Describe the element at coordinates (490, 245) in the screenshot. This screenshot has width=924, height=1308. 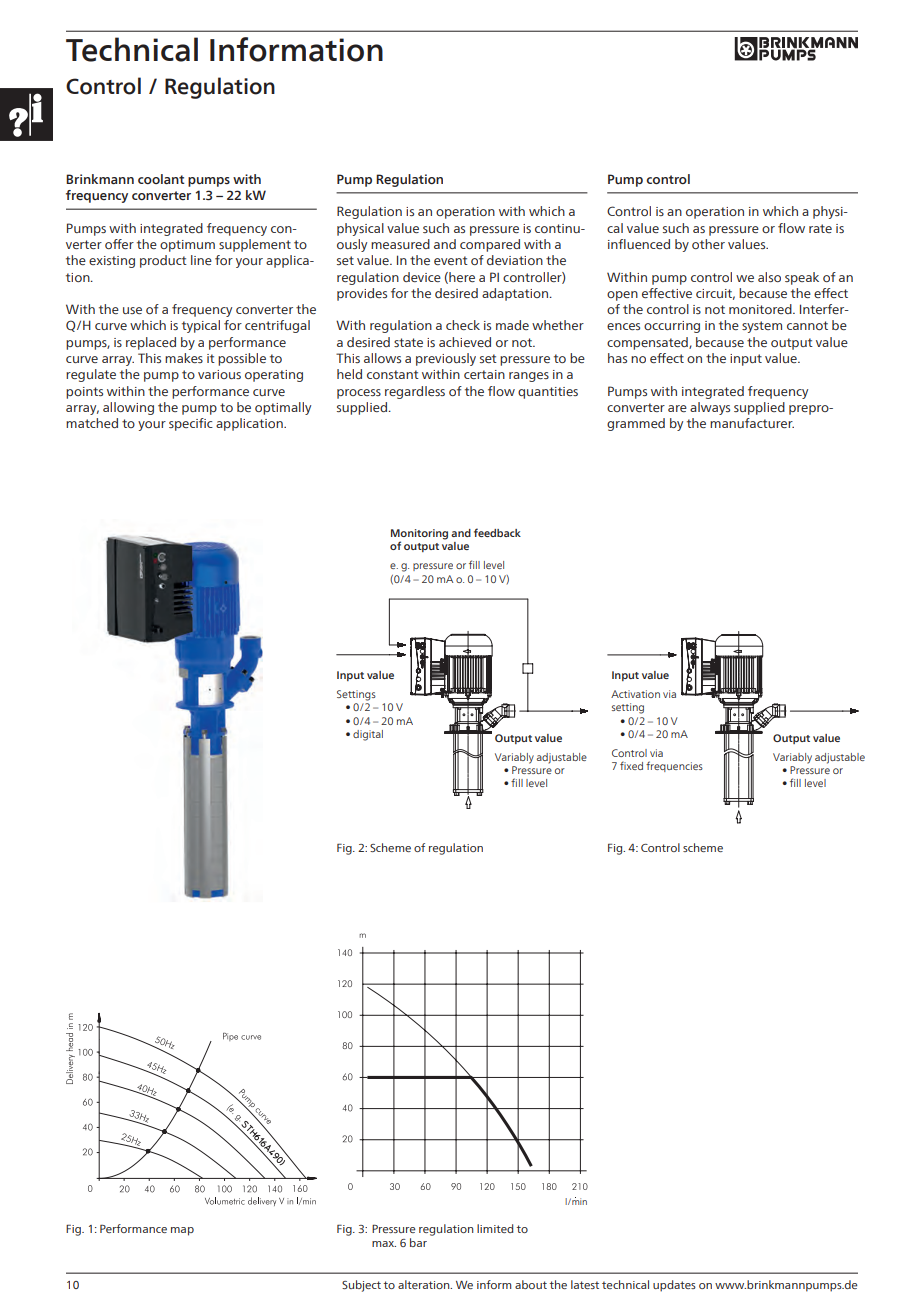
I see `compared` at that location.
